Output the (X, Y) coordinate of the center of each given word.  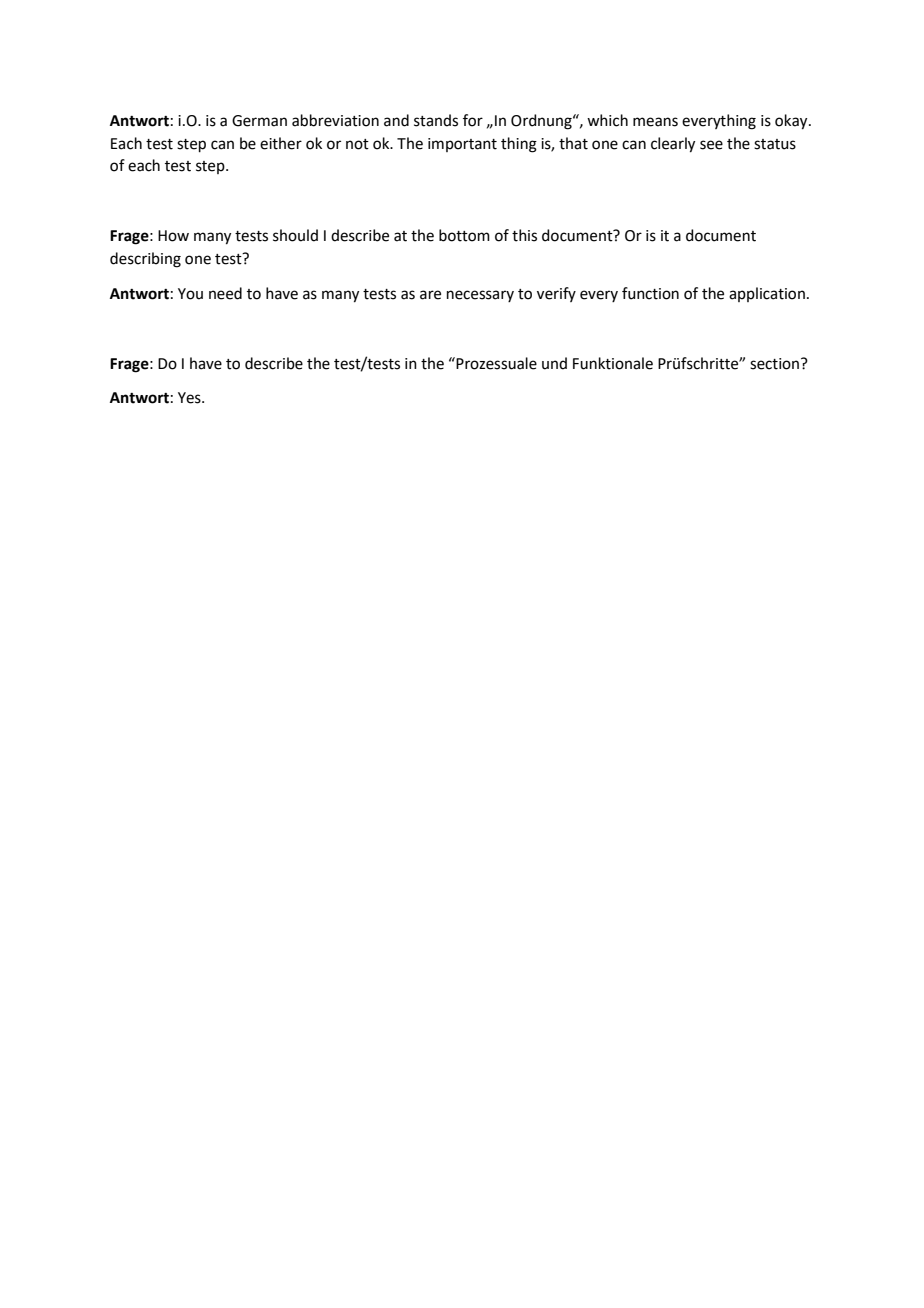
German (259, 121)
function (650, 293)
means (655, 122)
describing (145, 260)
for (473, 120)
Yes (190, 398)
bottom (464, 235)
